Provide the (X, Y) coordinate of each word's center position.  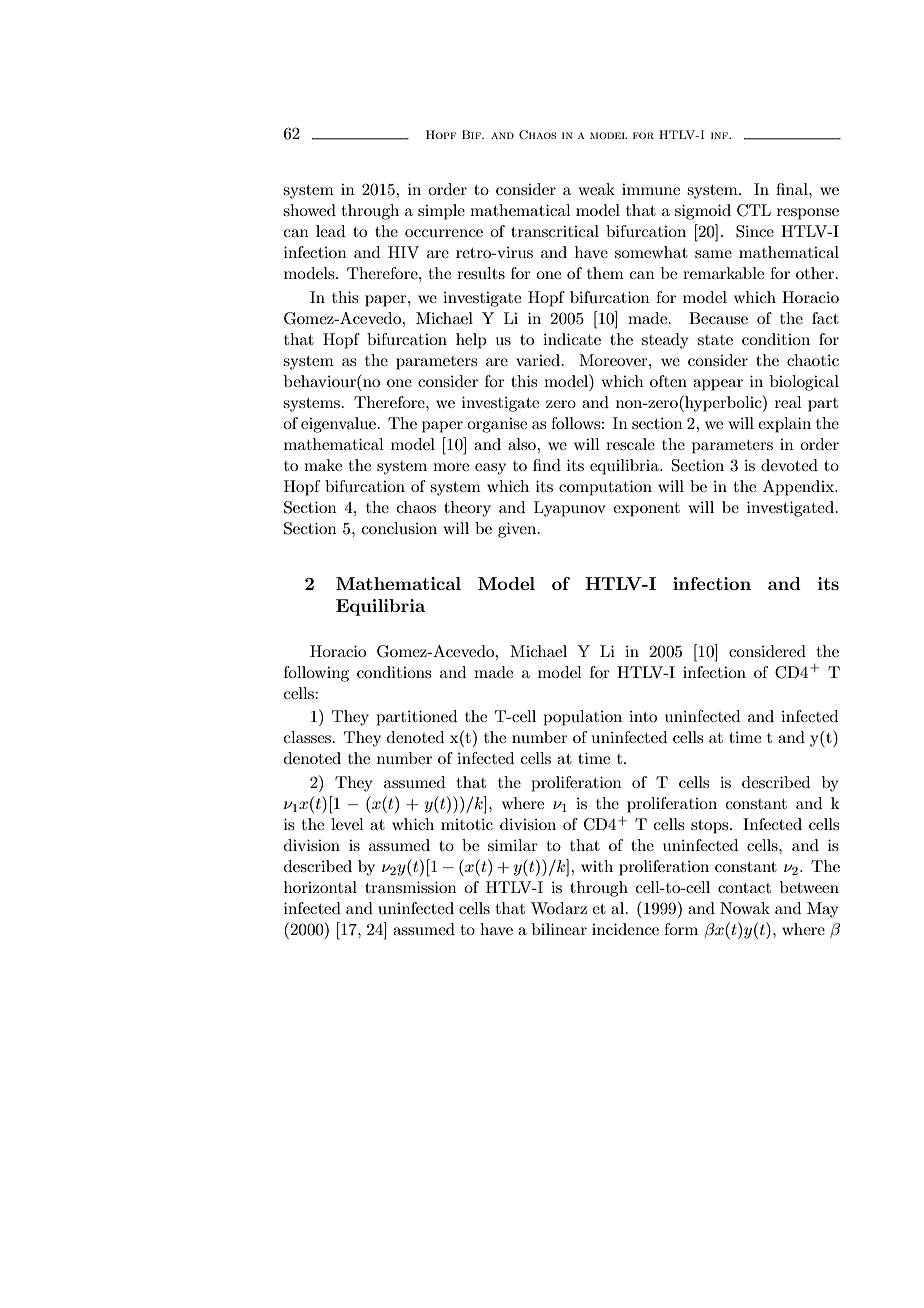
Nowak (745, 908)
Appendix (800, 488)
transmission (411, 887)
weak (596, 189)
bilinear (559, 929)
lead (330, 231)
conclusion (399, 528)
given (518, 530)
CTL (754, 210)
